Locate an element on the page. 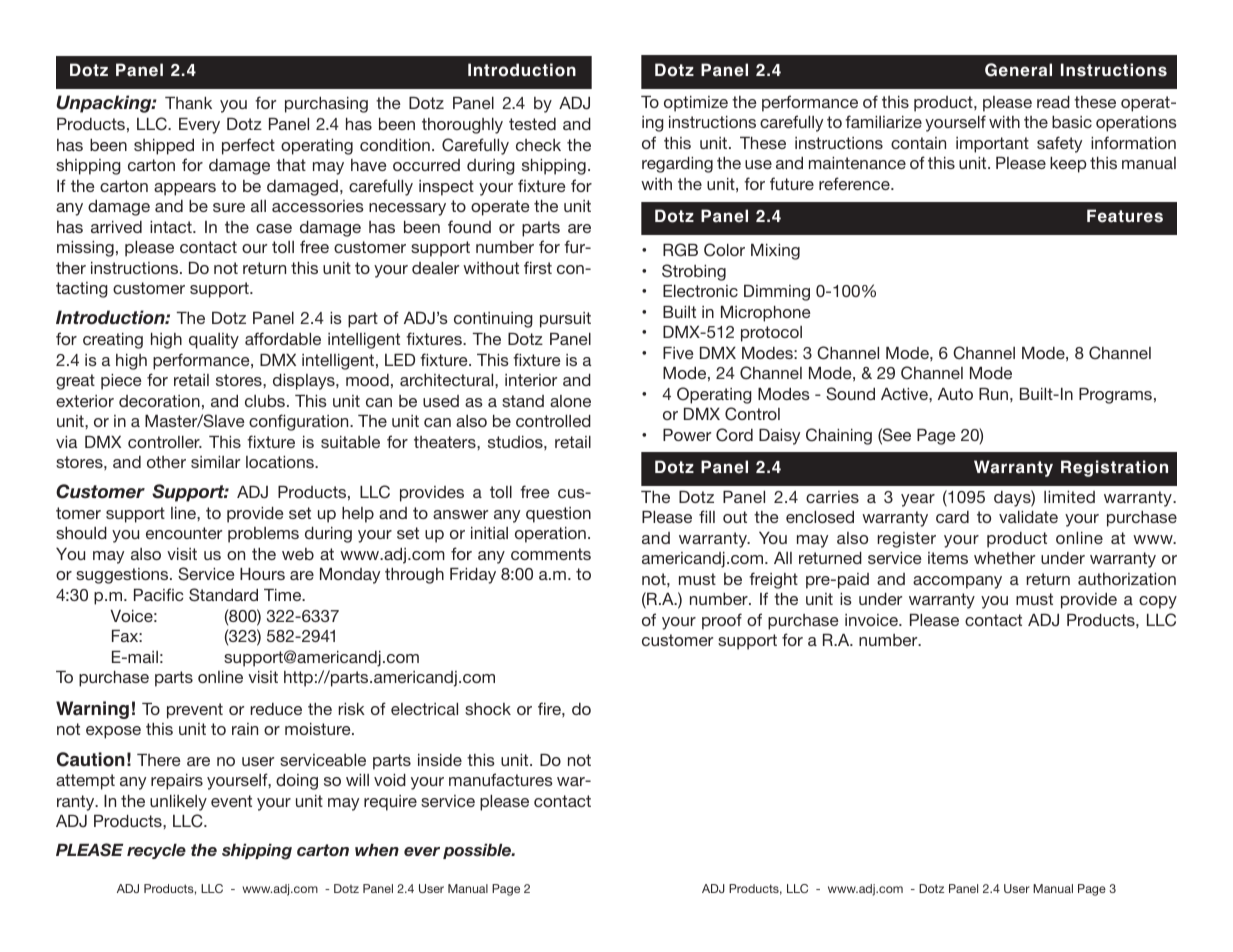  quality is located at coordinates (214, 341).
